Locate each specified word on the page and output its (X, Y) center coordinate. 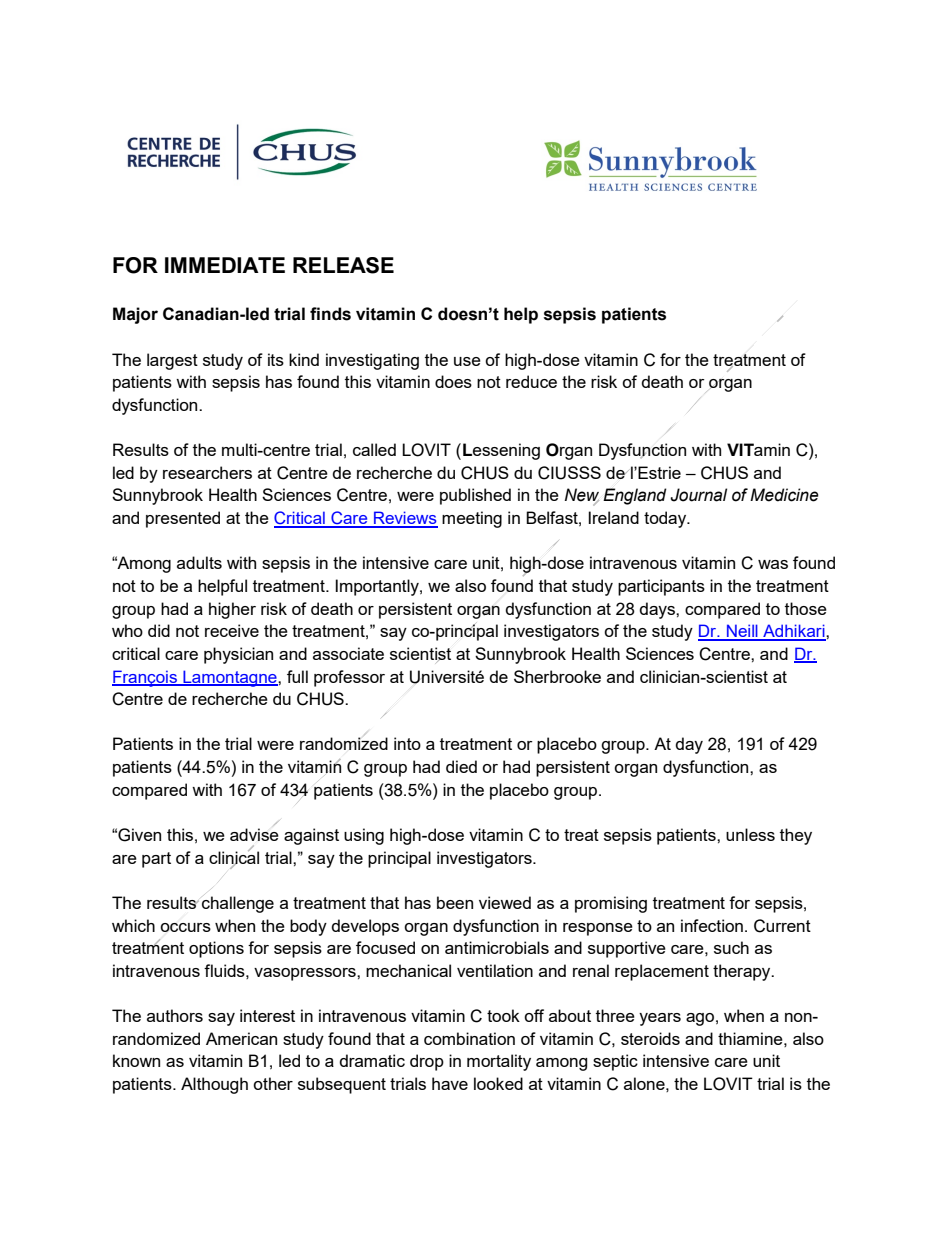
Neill (742, 632)
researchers (207, 472)
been (455, 902)
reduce (531, 381)
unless (750, 834)
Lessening (501, 451)
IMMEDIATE (225, 265)
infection (712, 925)
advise (254, 834)
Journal (698, 495)
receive (232, 630)
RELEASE (343, 265)
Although (214, 1085)
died (461, 766)
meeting (472, 519)
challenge (238, 904)
